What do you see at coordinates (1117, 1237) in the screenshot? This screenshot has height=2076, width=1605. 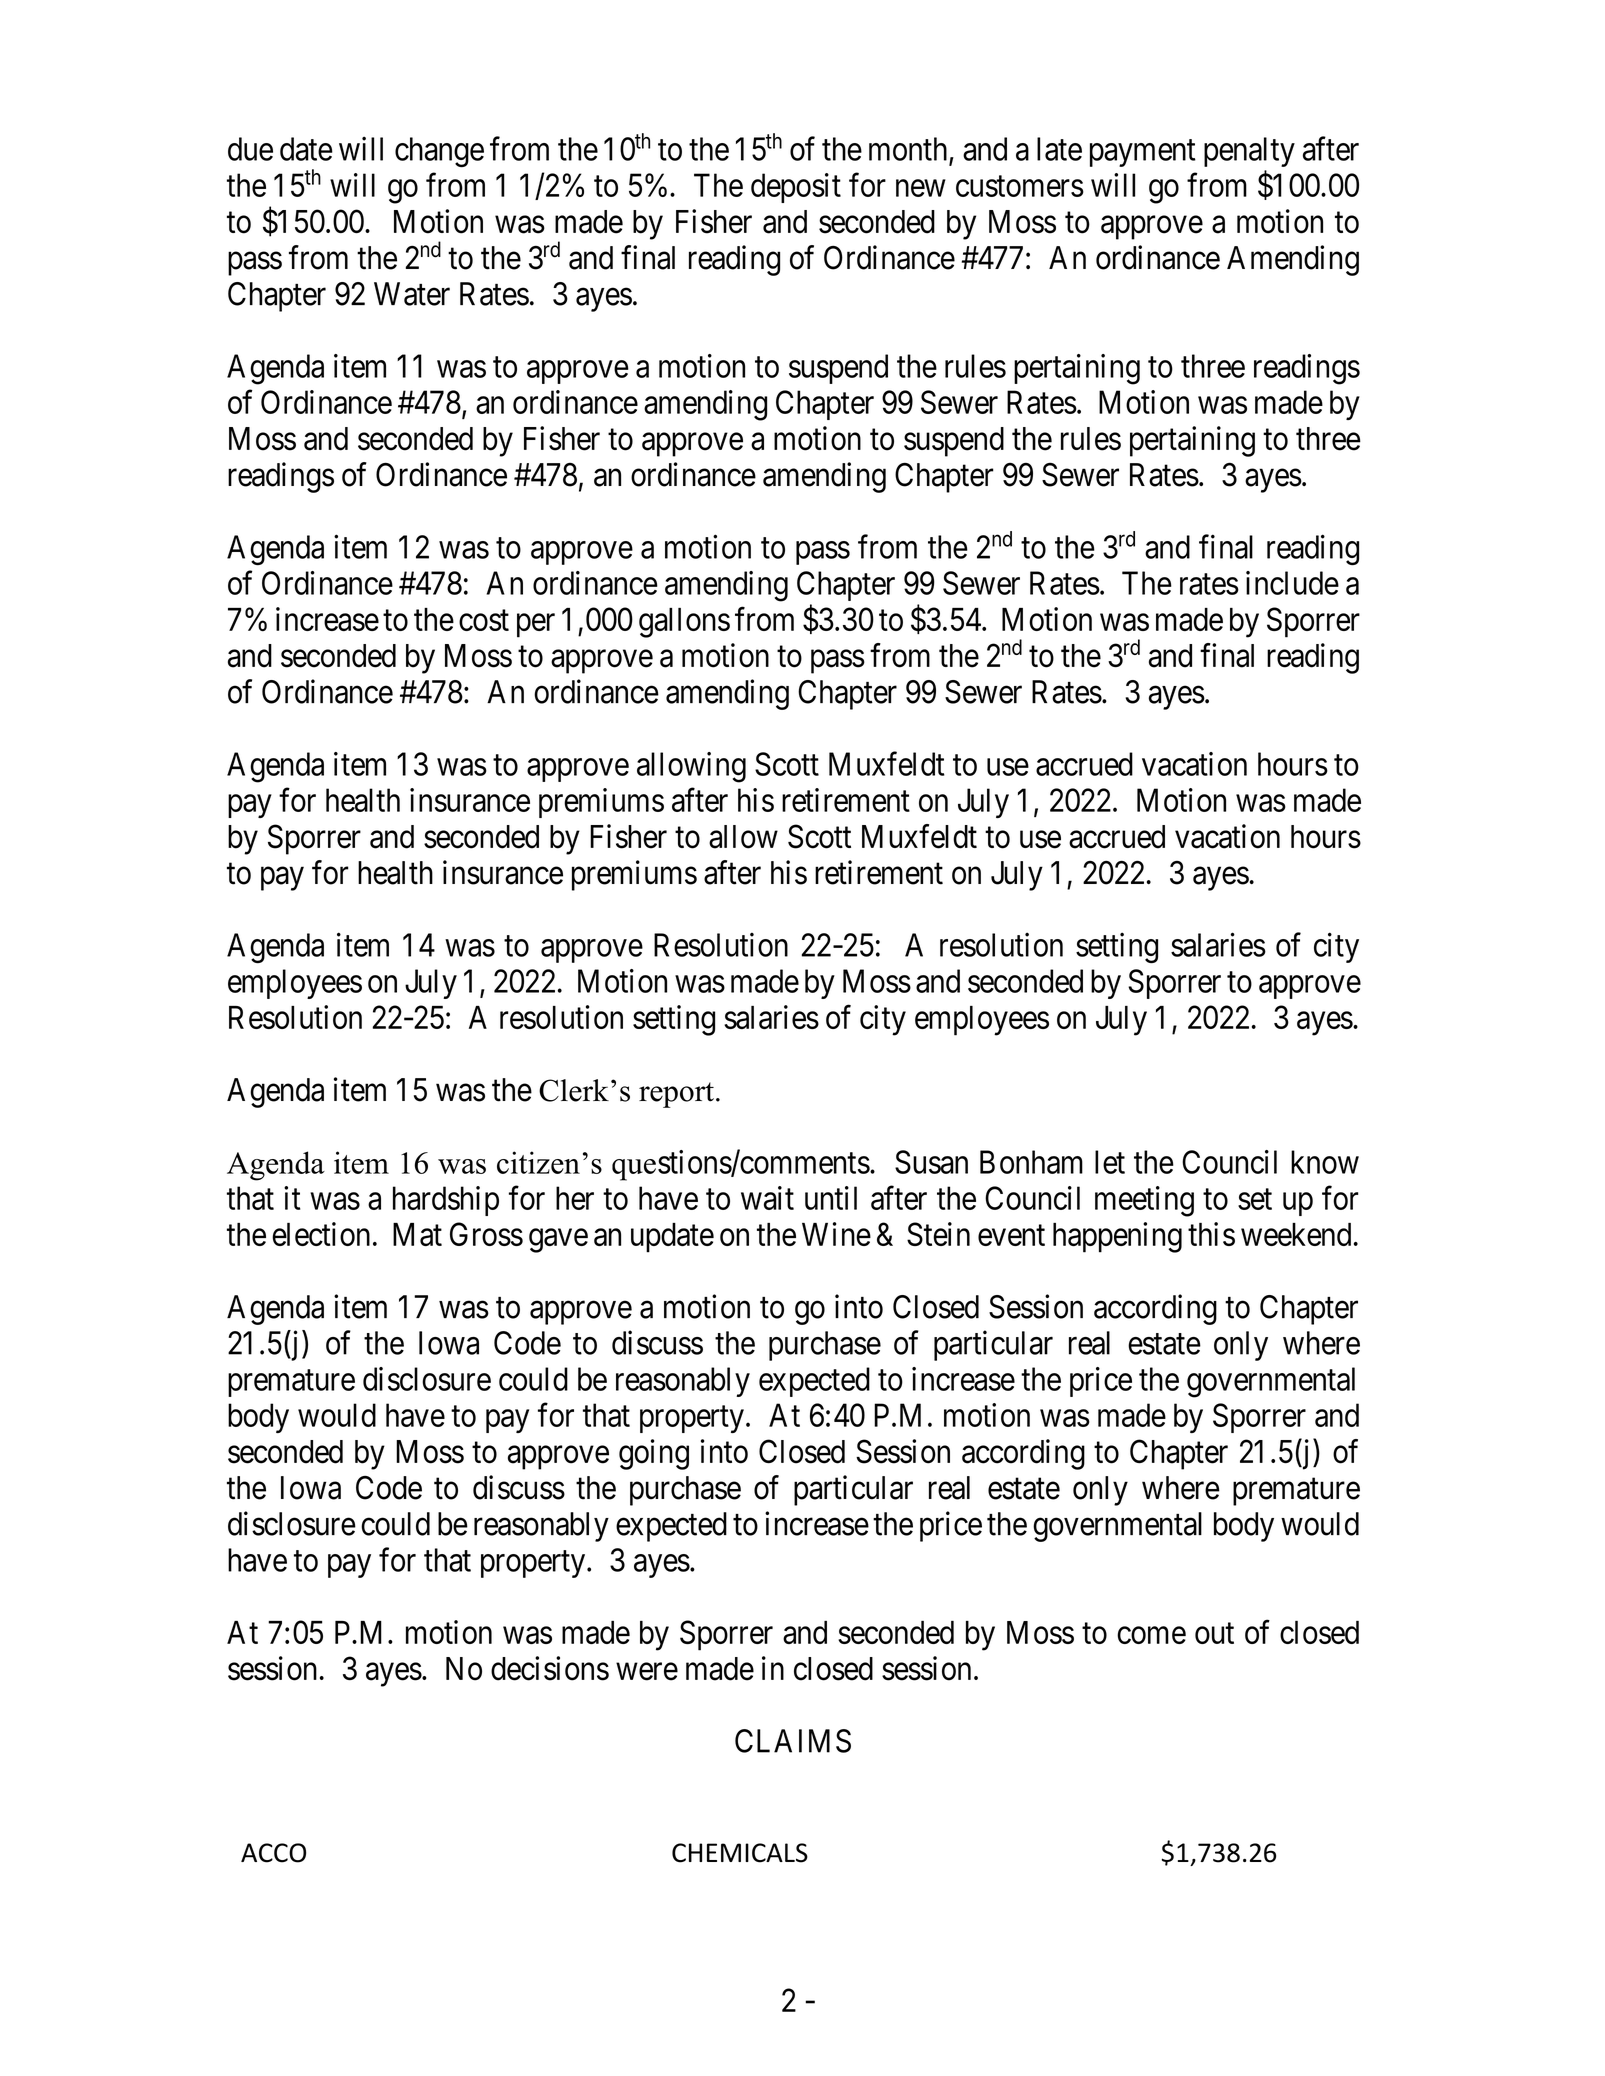 I see `happening` at bounding box center [1117, 1237].
